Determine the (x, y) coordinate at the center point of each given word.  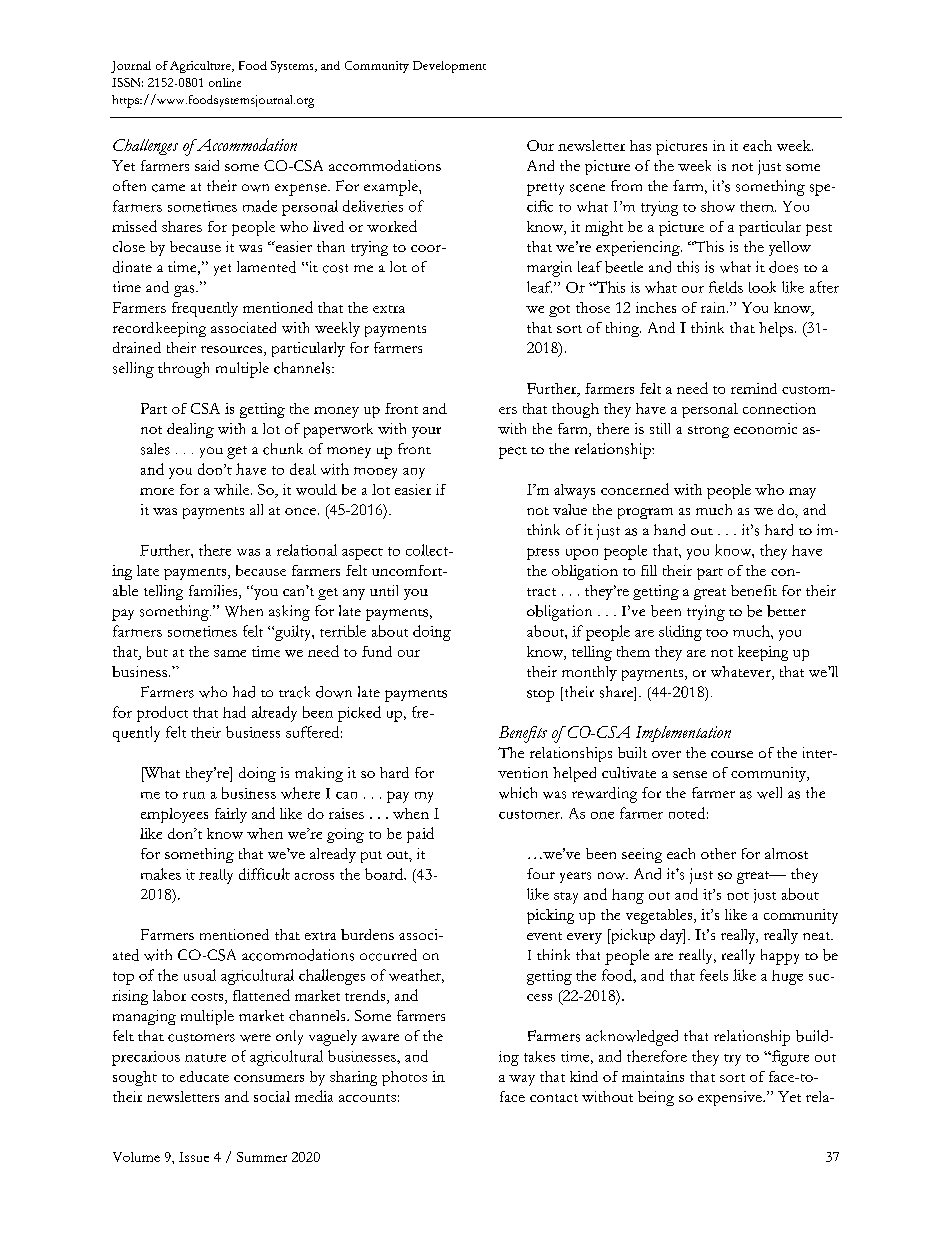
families (214, 592)
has (640, 145)
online (225, 82)
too (717, 633)
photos (404, 1078)
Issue (194, 1157)
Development (449, 67)
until (384, 590)
